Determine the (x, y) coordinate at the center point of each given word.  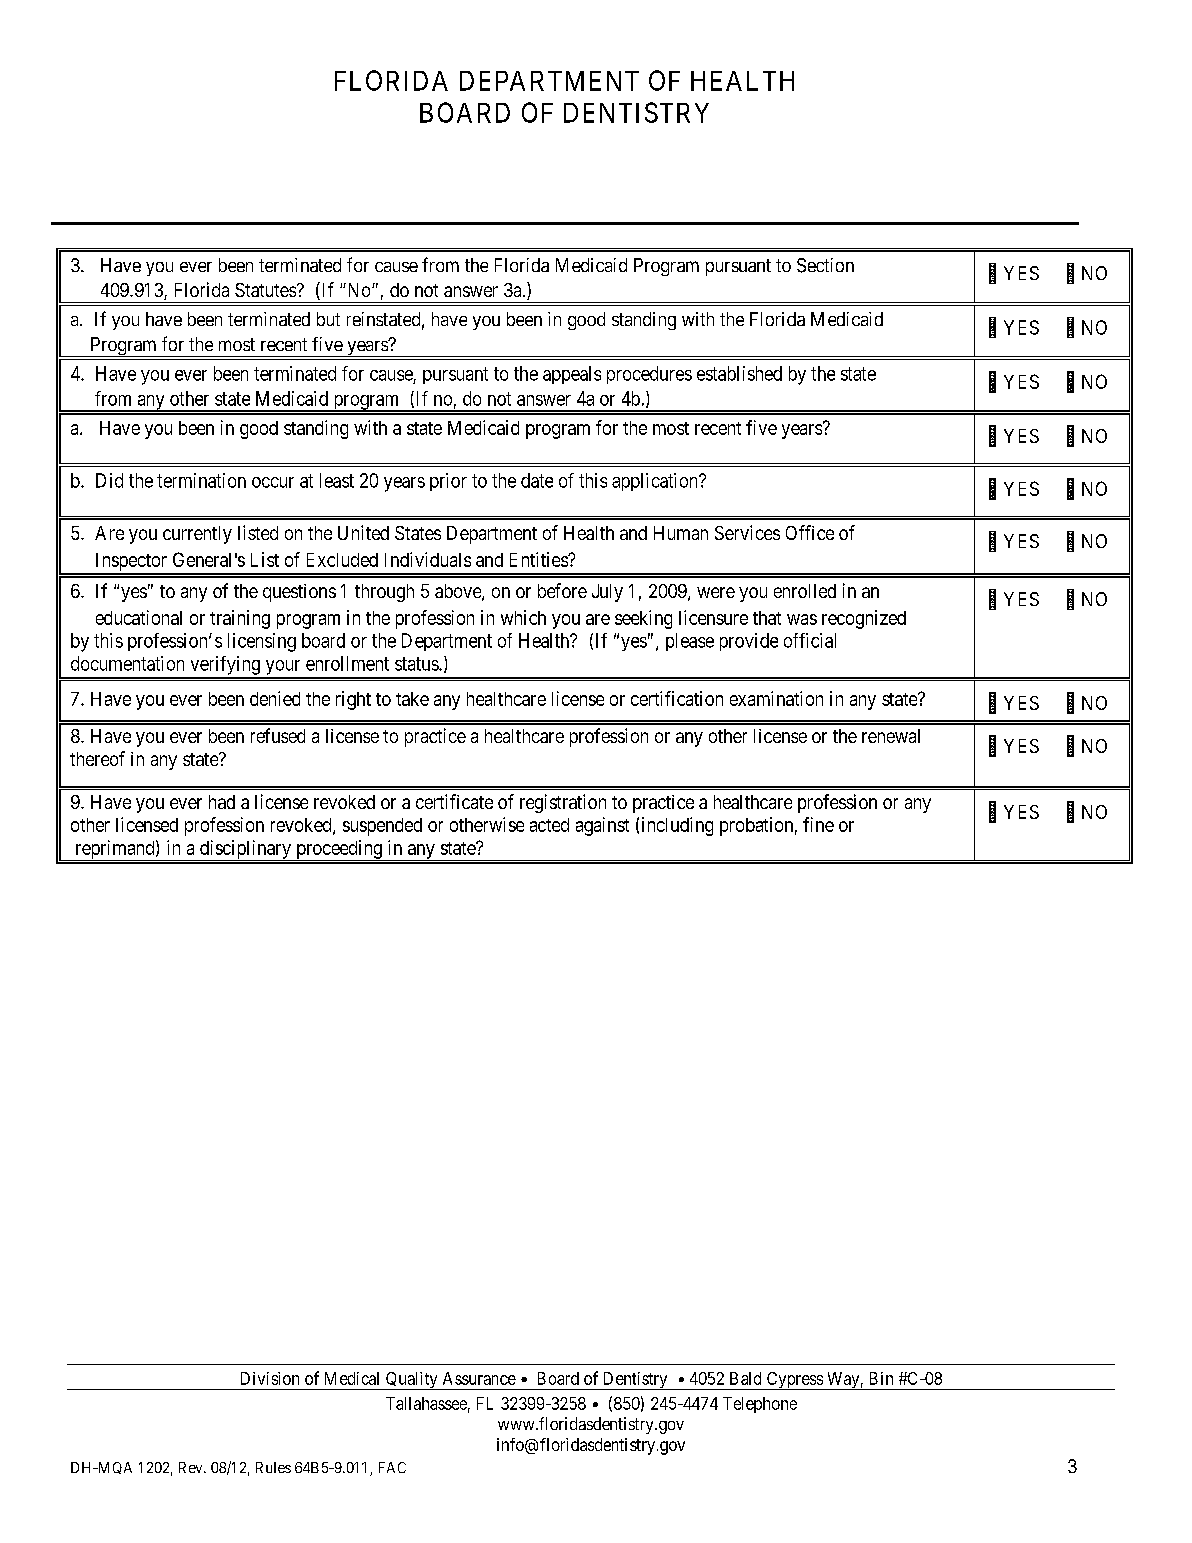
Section (825, 265)
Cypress (794, 1381)
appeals (572, 375)
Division (270, 1378)
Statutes (265, 290)
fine (818, 824)
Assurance (479, 1378)
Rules (273, 1467)
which (523, 617)
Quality (412, 1381)
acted (549, 825)
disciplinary (245, 850)
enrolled (805, 591)
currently (197, 535)
